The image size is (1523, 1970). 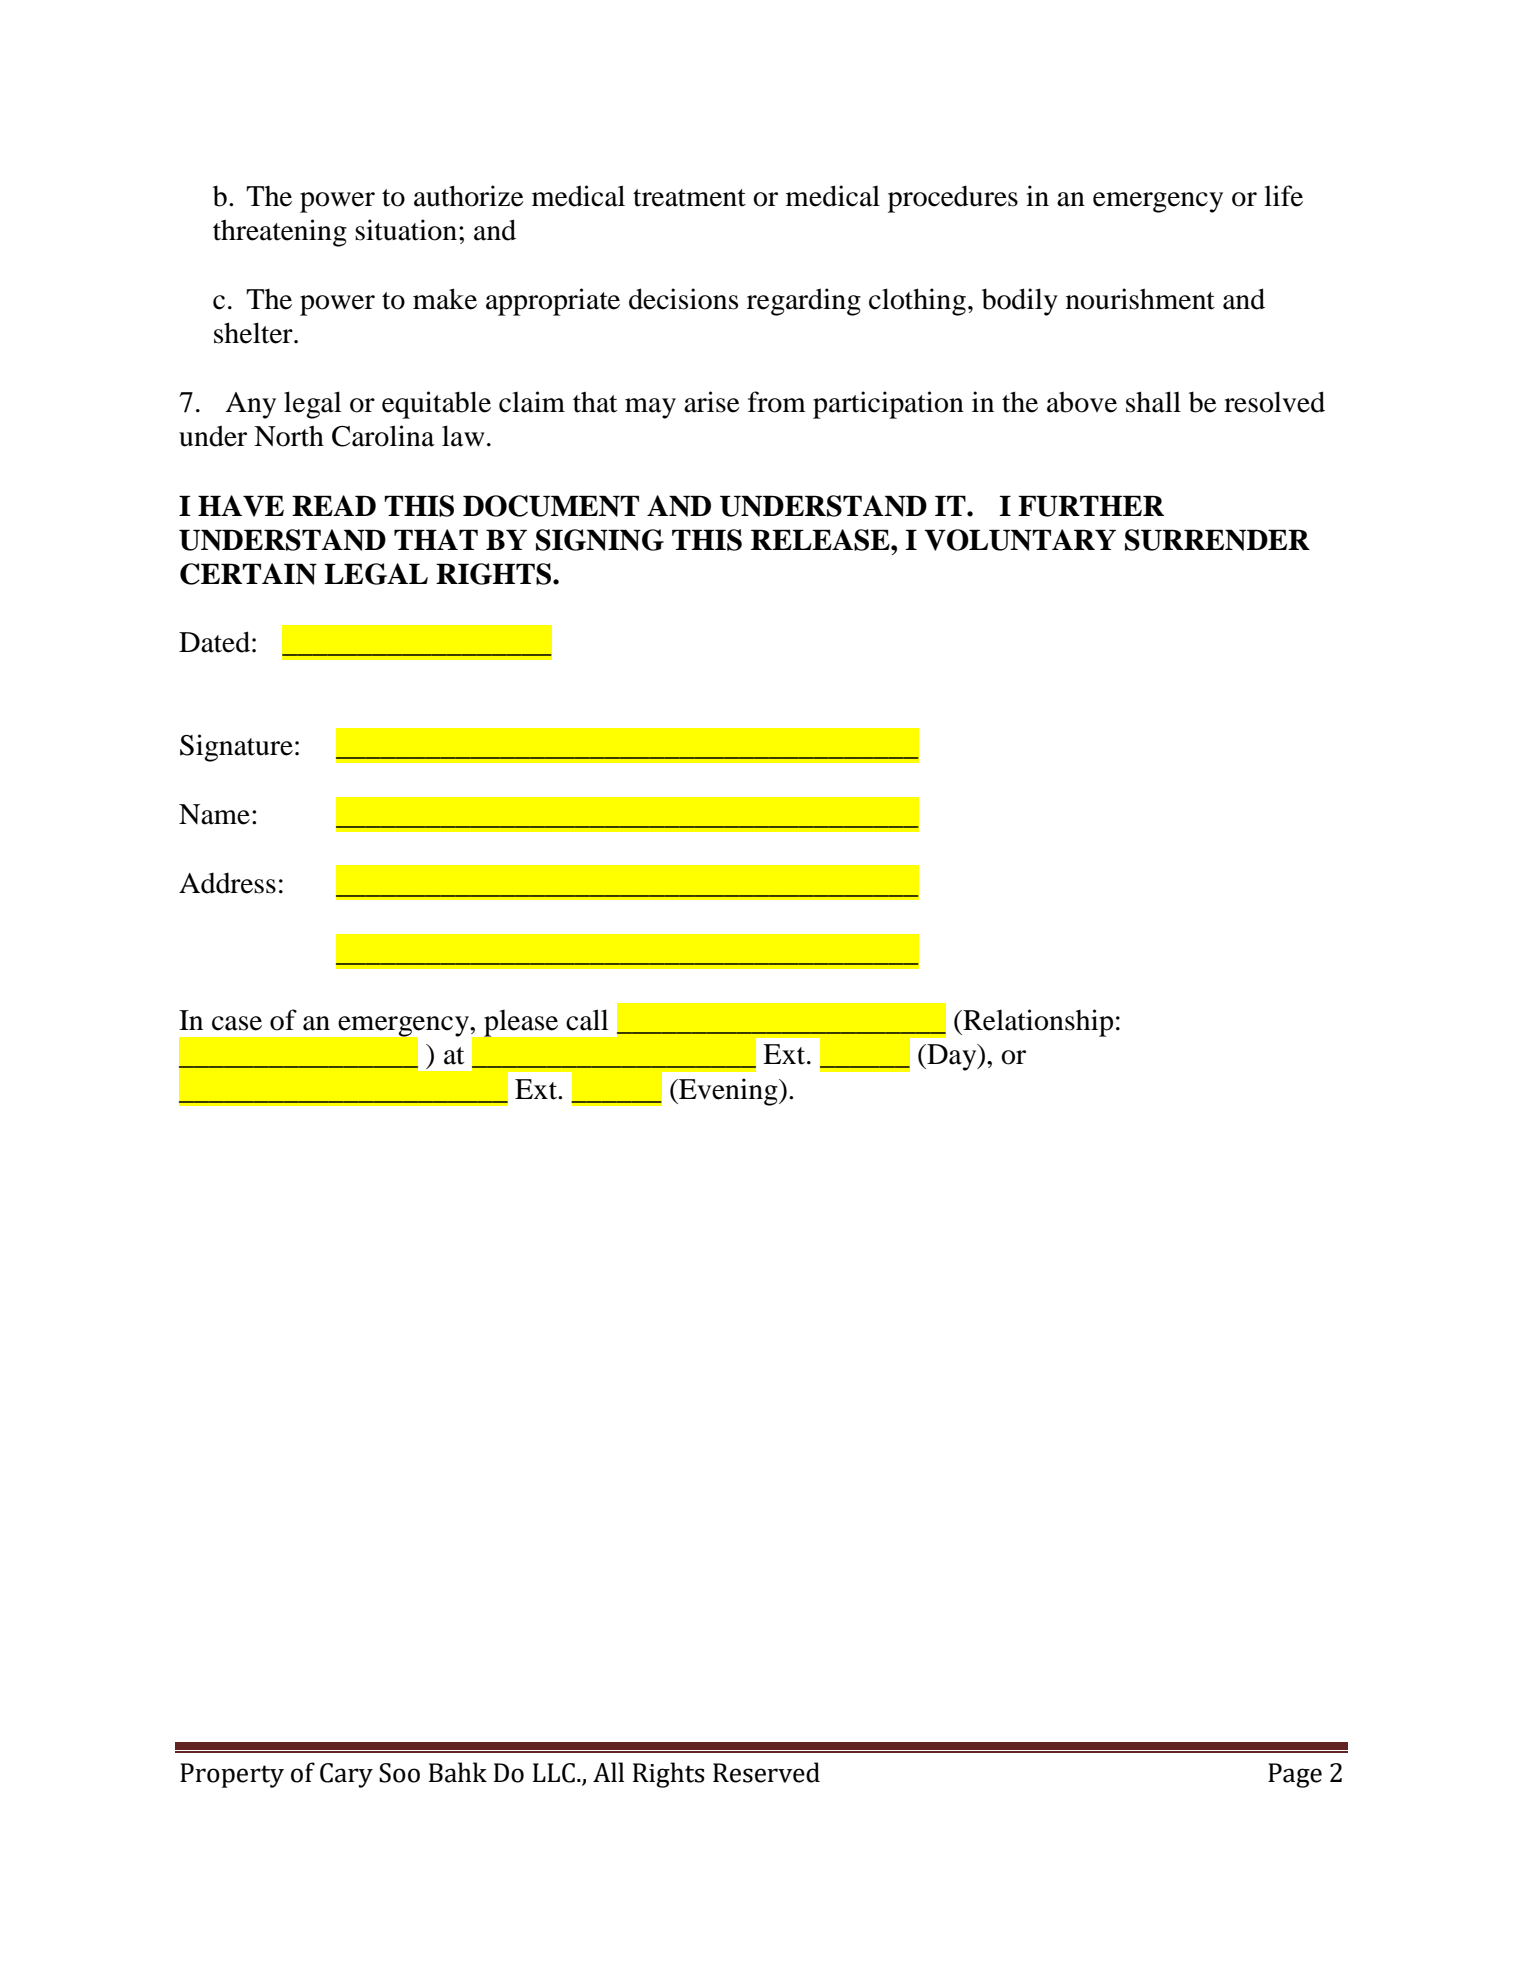 I want to click on Cary, so click(x=346, y=1775).
